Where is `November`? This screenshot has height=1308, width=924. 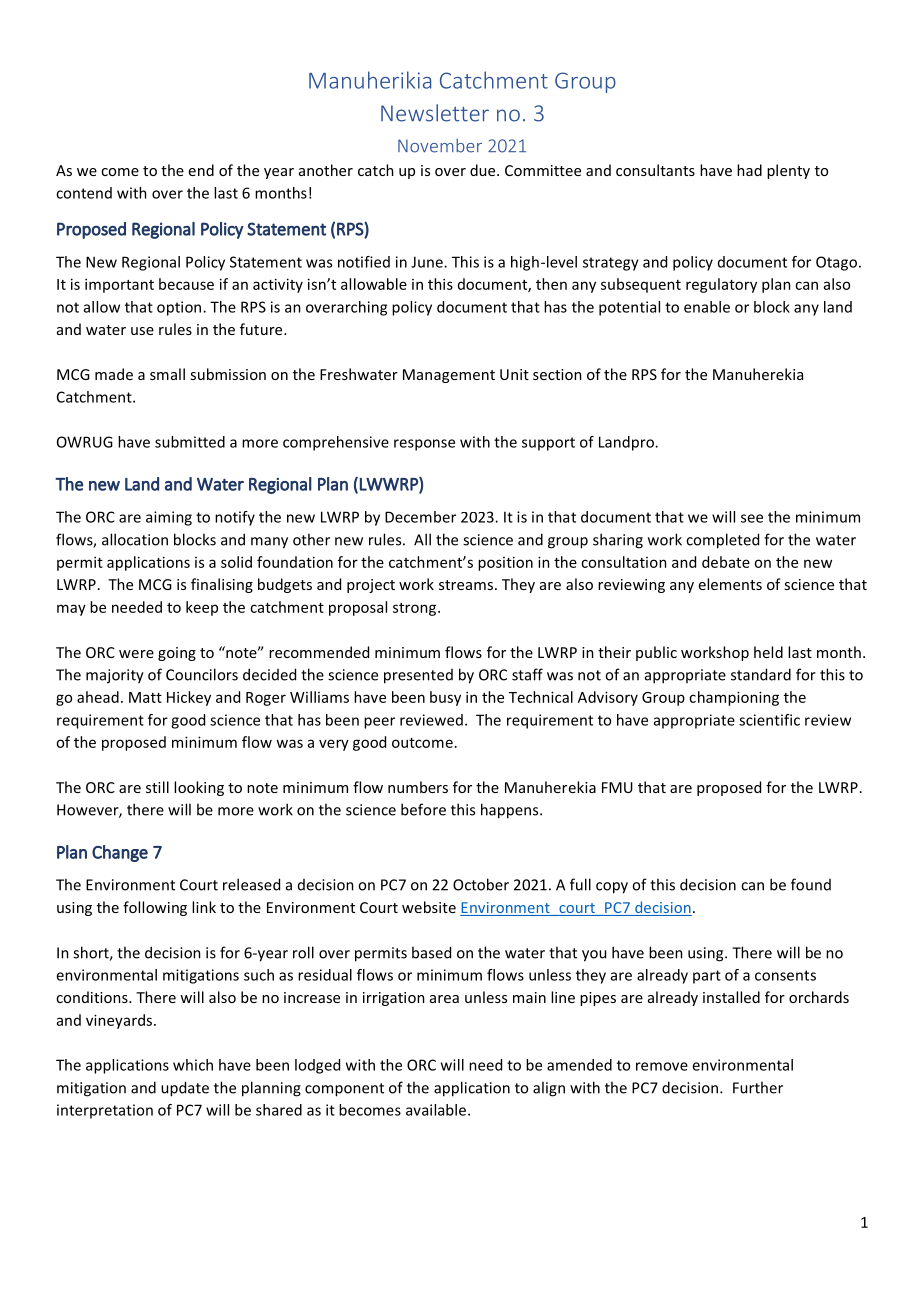 November is located at coordinates (440, 145).
